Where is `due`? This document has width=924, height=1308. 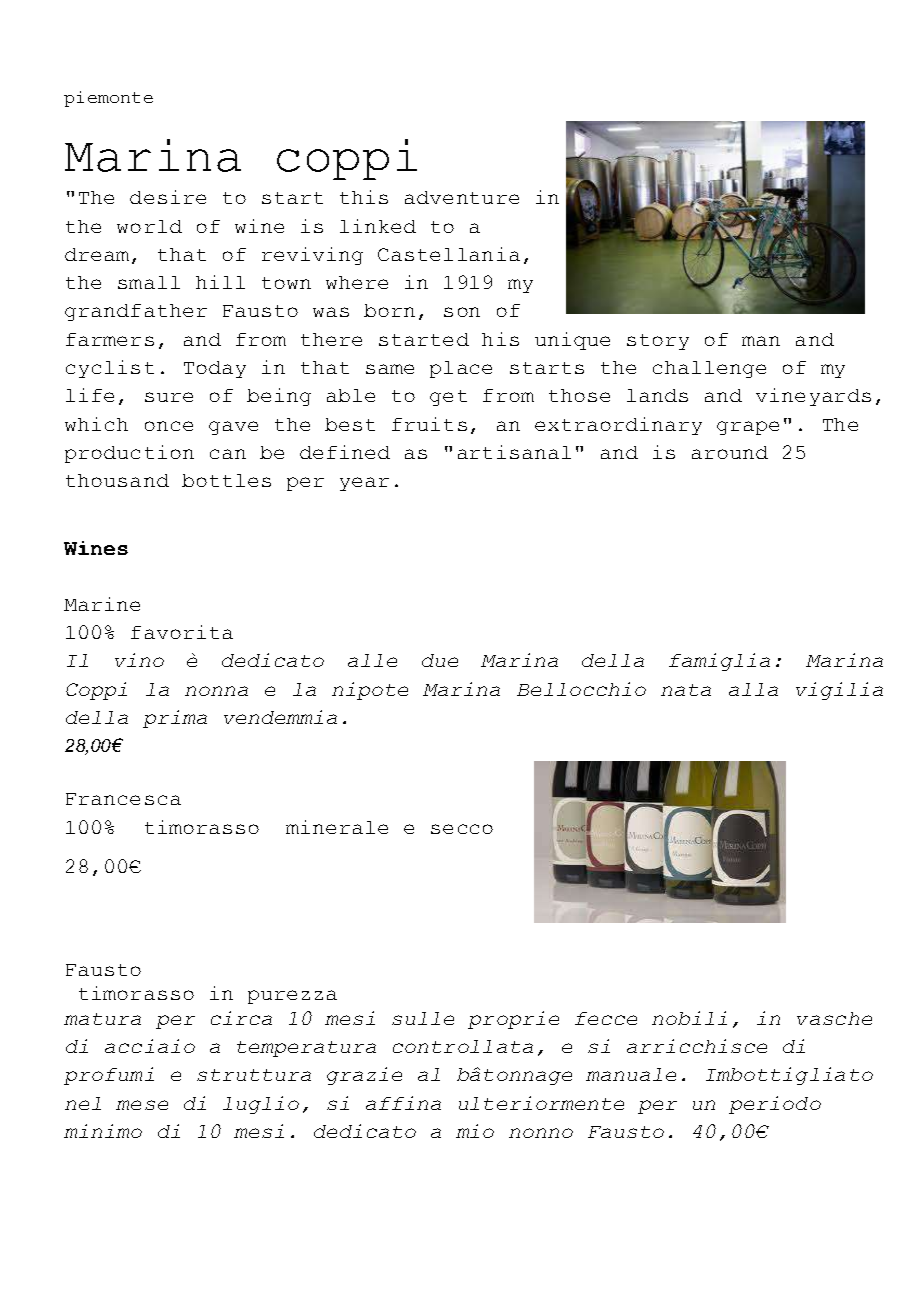 due is located at coordinates (440, 660).
